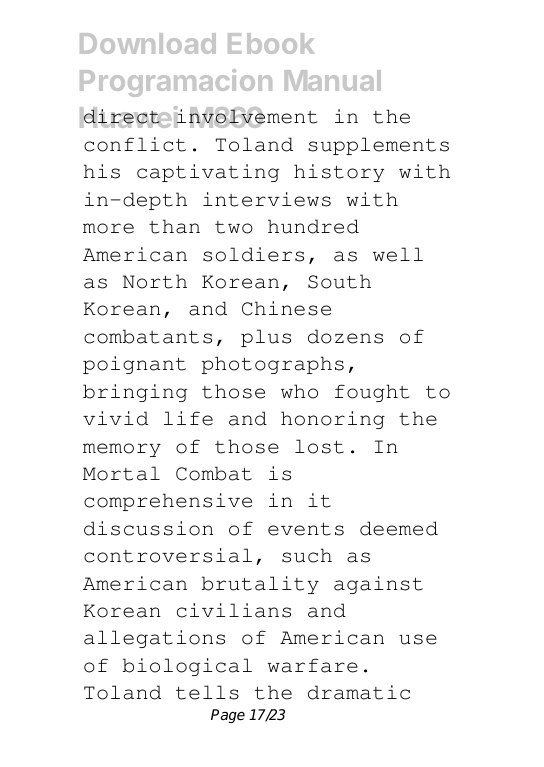  Describe the element at coordinates (228, 716) in the screenshot. I see `Page` at that location.
